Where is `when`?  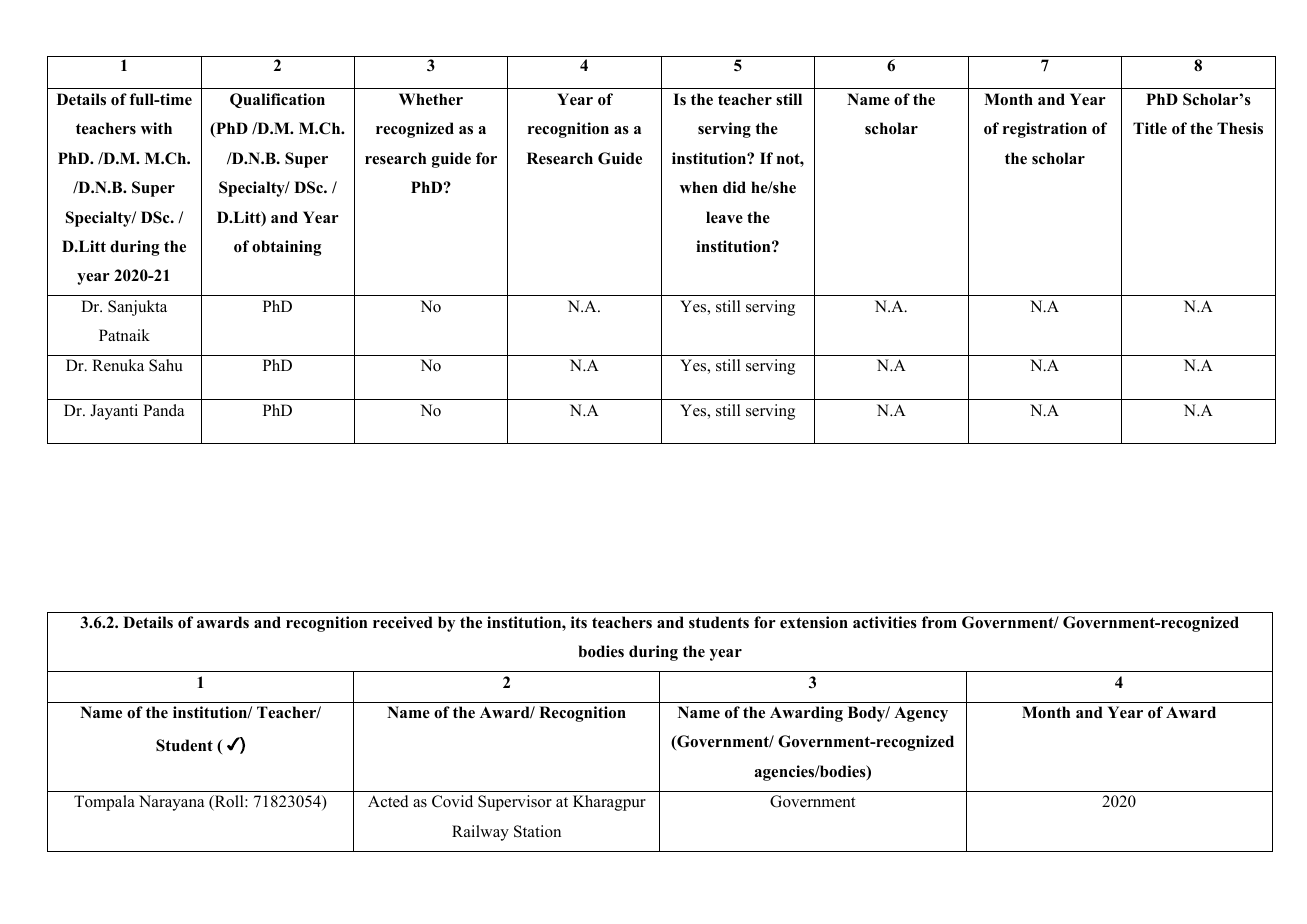 when is located at coordinates (699, 187).
